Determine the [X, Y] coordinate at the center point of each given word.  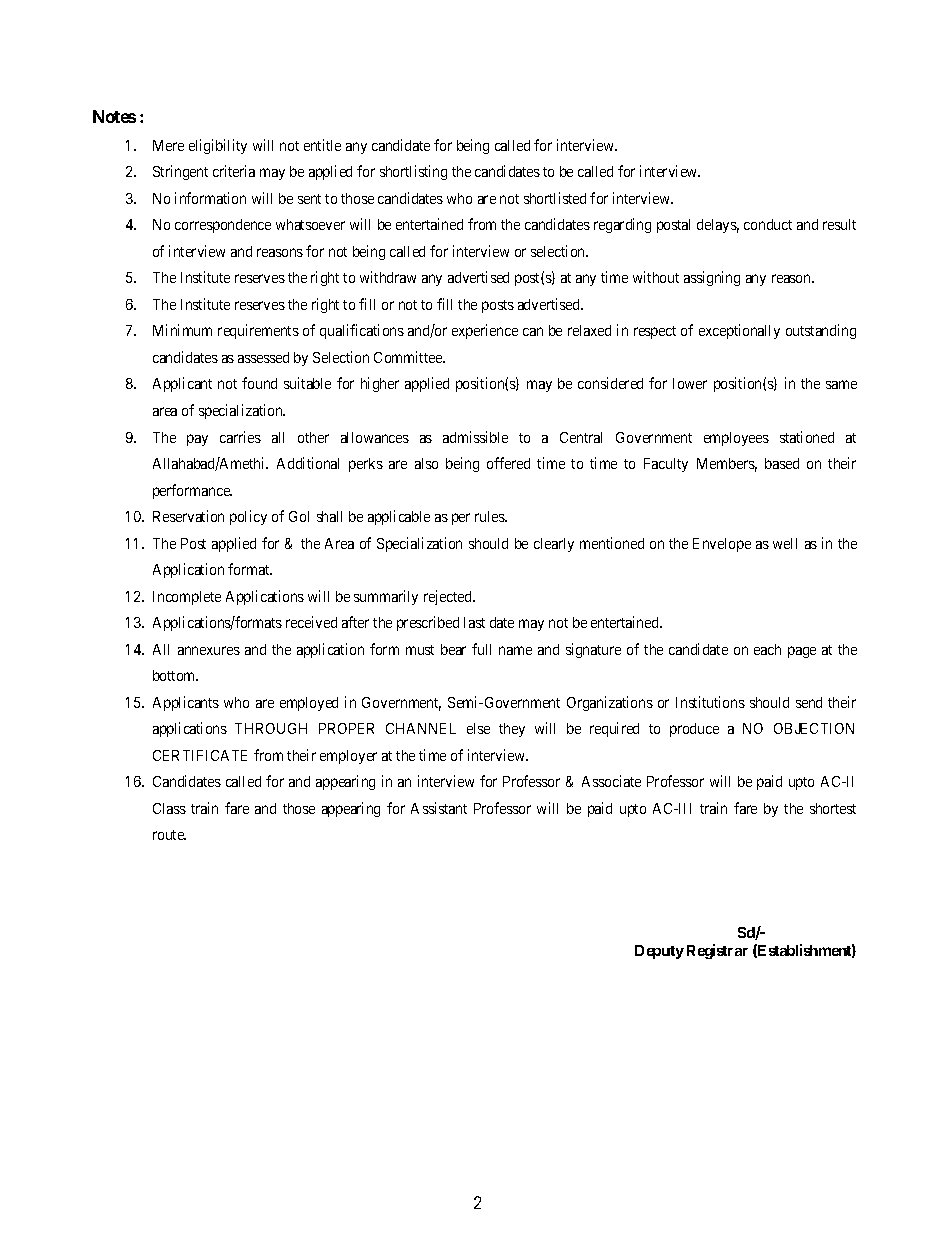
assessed [263, 357]
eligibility [218, 146]
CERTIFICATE [200, 755]
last [474, 622]
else [478, 728]
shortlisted [555, 198]
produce [694, 730]
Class [169, 808]
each [767, 649]
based [782, 463]
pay [197, 440]
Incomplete [187, 598]
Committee [409, 357]
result [839, 224]
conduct [768, 224]
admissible [475, 437]
